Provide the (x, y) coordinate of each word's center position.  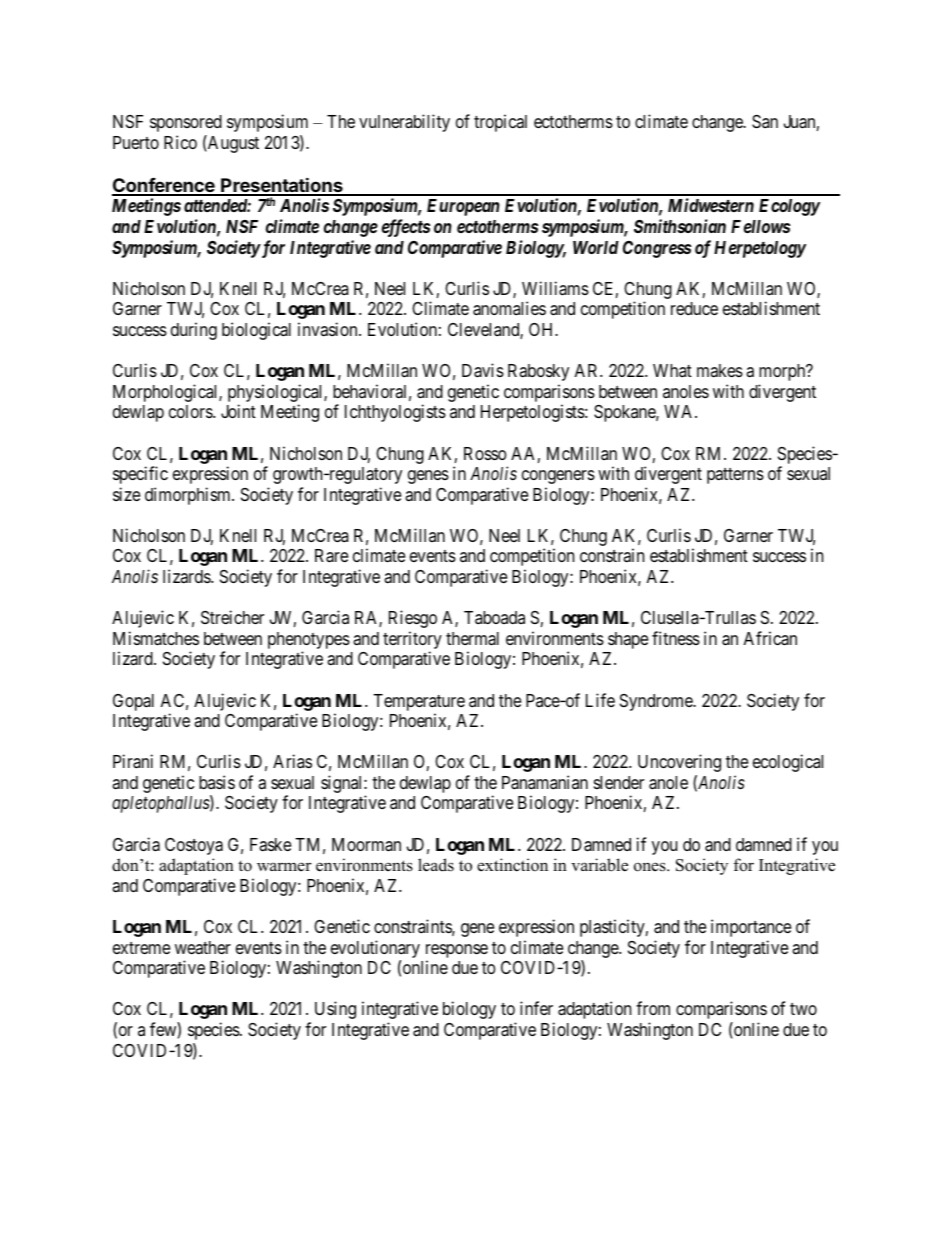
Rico (180, 142)
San (765, 122)
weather (203, 947)
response (457, 952)
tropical (500, 123)
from (653, 1008)
